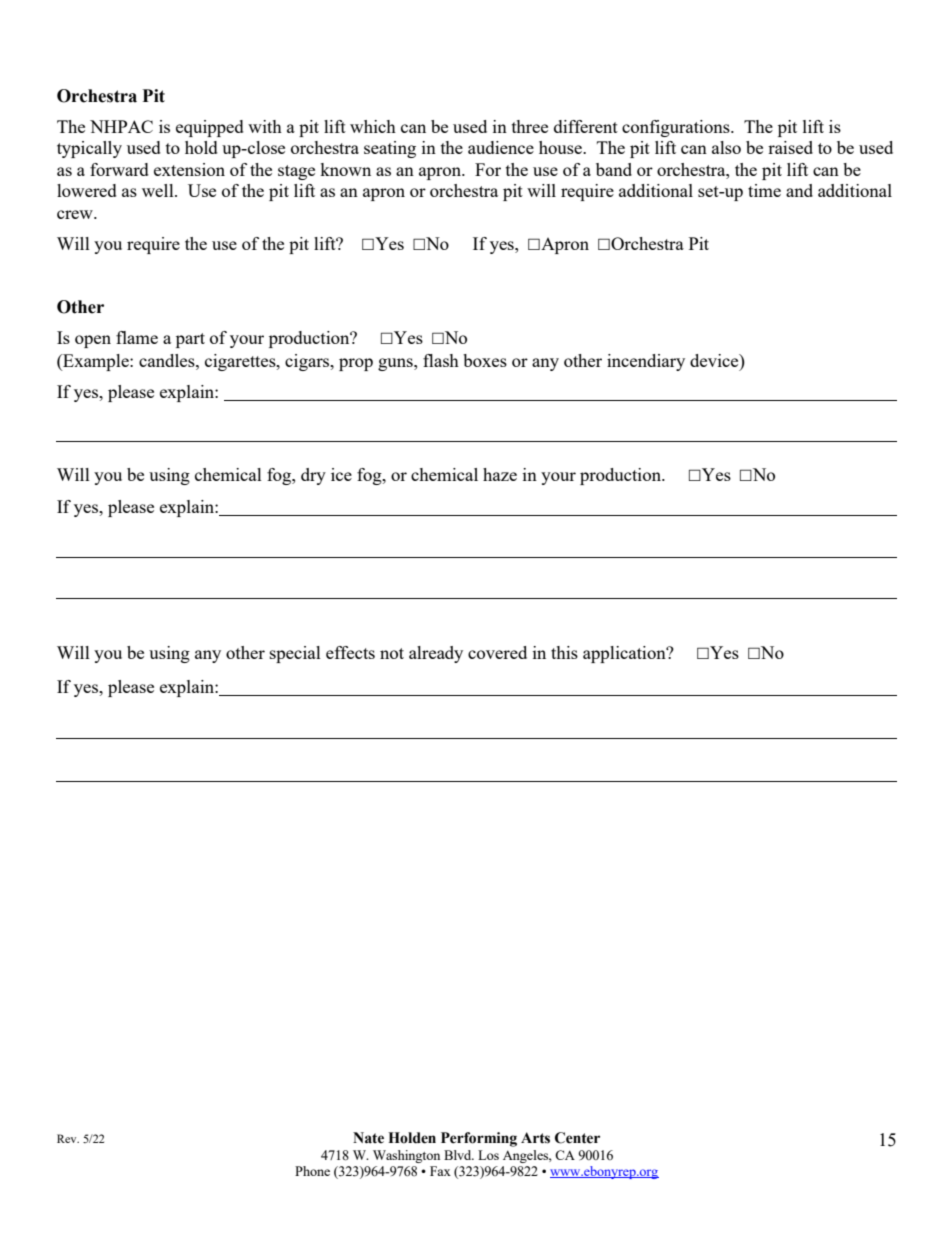 The height and width of the screenshot is (1233, 952). Describe the element at coordinates (436, 654) in the screenshot. I see `already` at that location.
